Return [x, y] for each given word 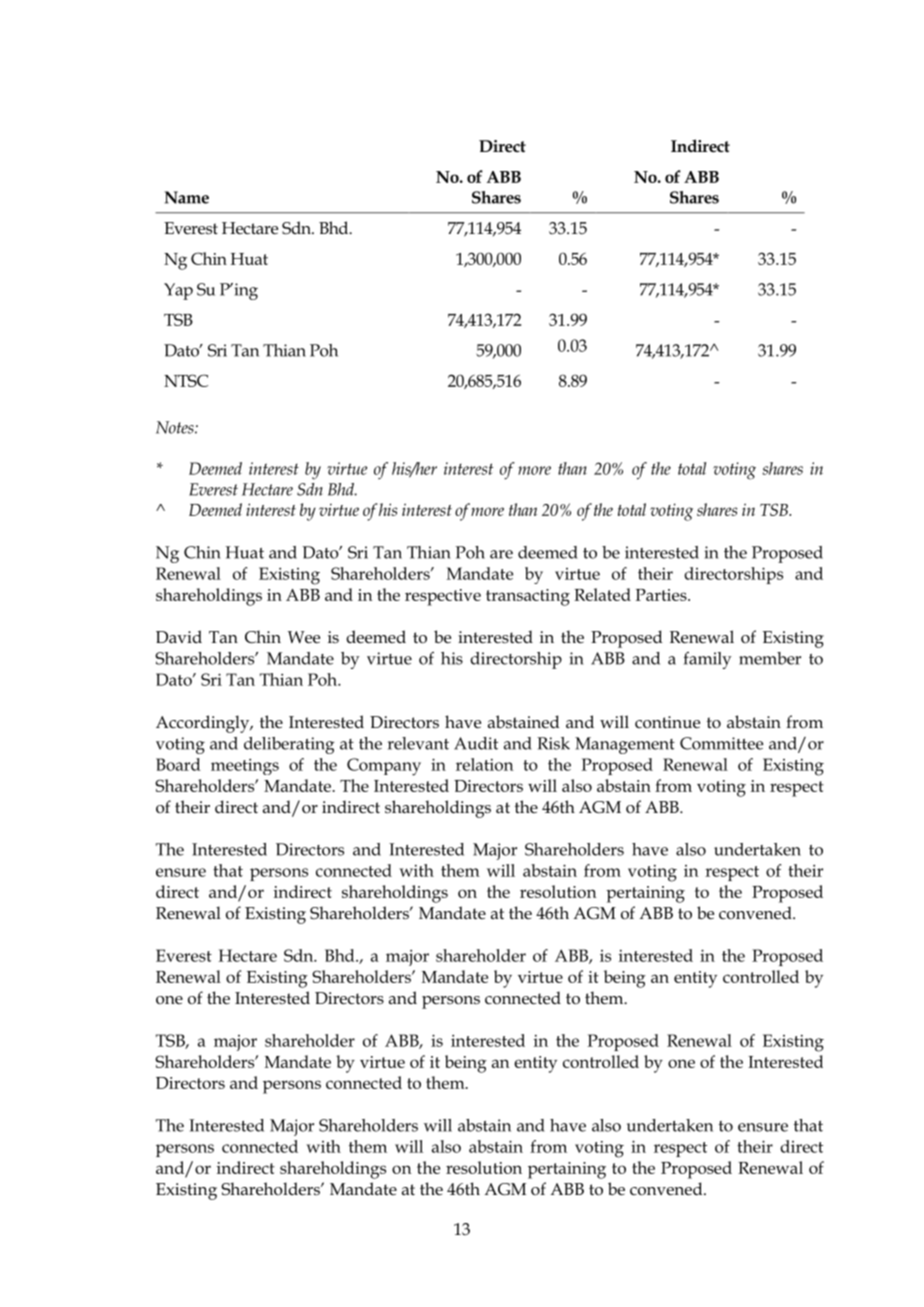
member [770, 658]
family [708, 660]
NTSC [186, 380]
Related [602, 594]
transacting [528, 597]
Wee [304, 637]
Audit [476, 743]
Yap [178, 291]
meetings [245, 767]
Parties [662, 595]
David [179, 636]
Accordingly [204, 724]
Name [187, 197]
